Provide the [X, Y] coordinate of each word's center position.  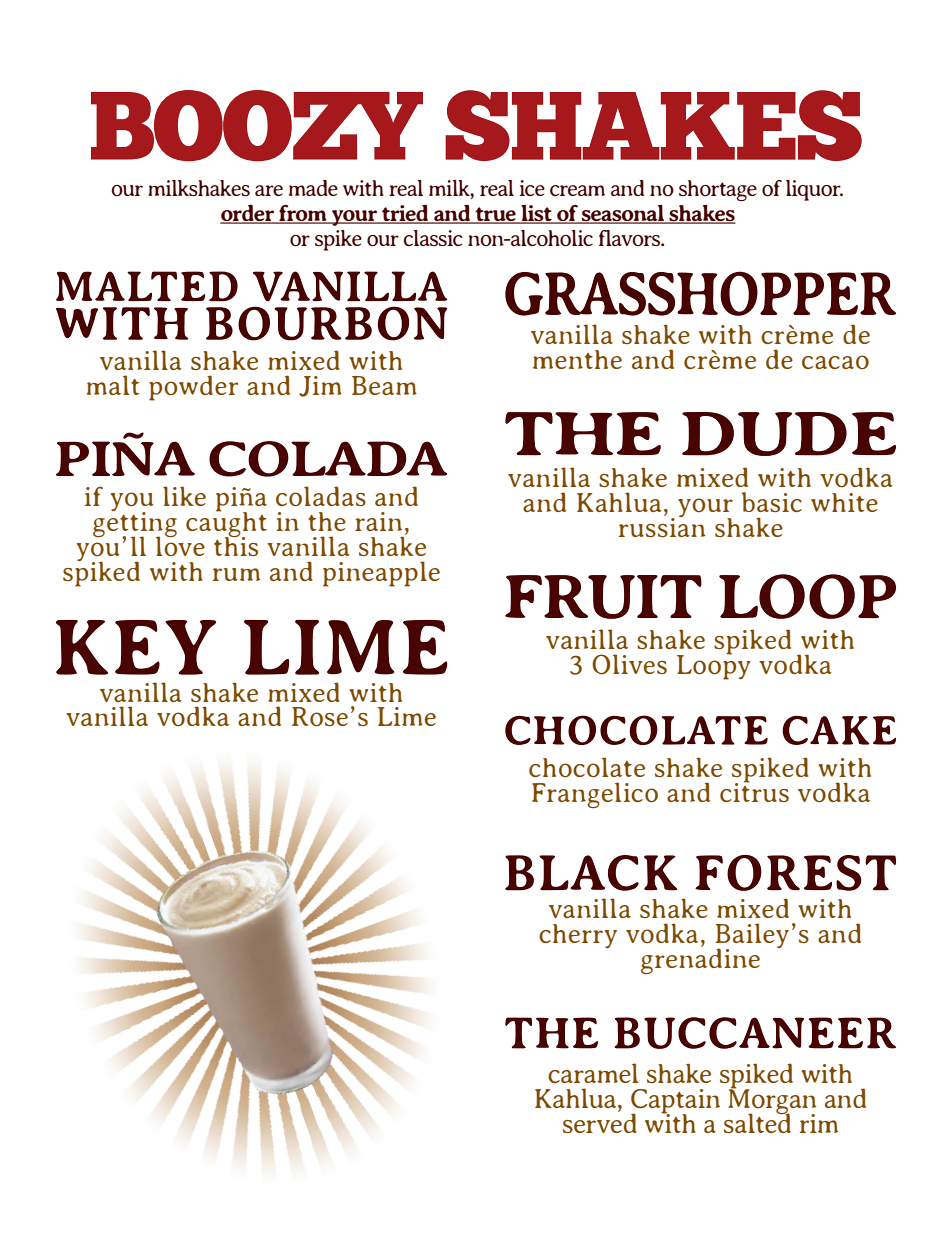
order [248, 214]
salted [757, 1122]
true [495, 215]
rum [236, 574]
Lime [407, 716]
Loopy [714, 666]
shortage [718, 190]
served [600, 1122]
